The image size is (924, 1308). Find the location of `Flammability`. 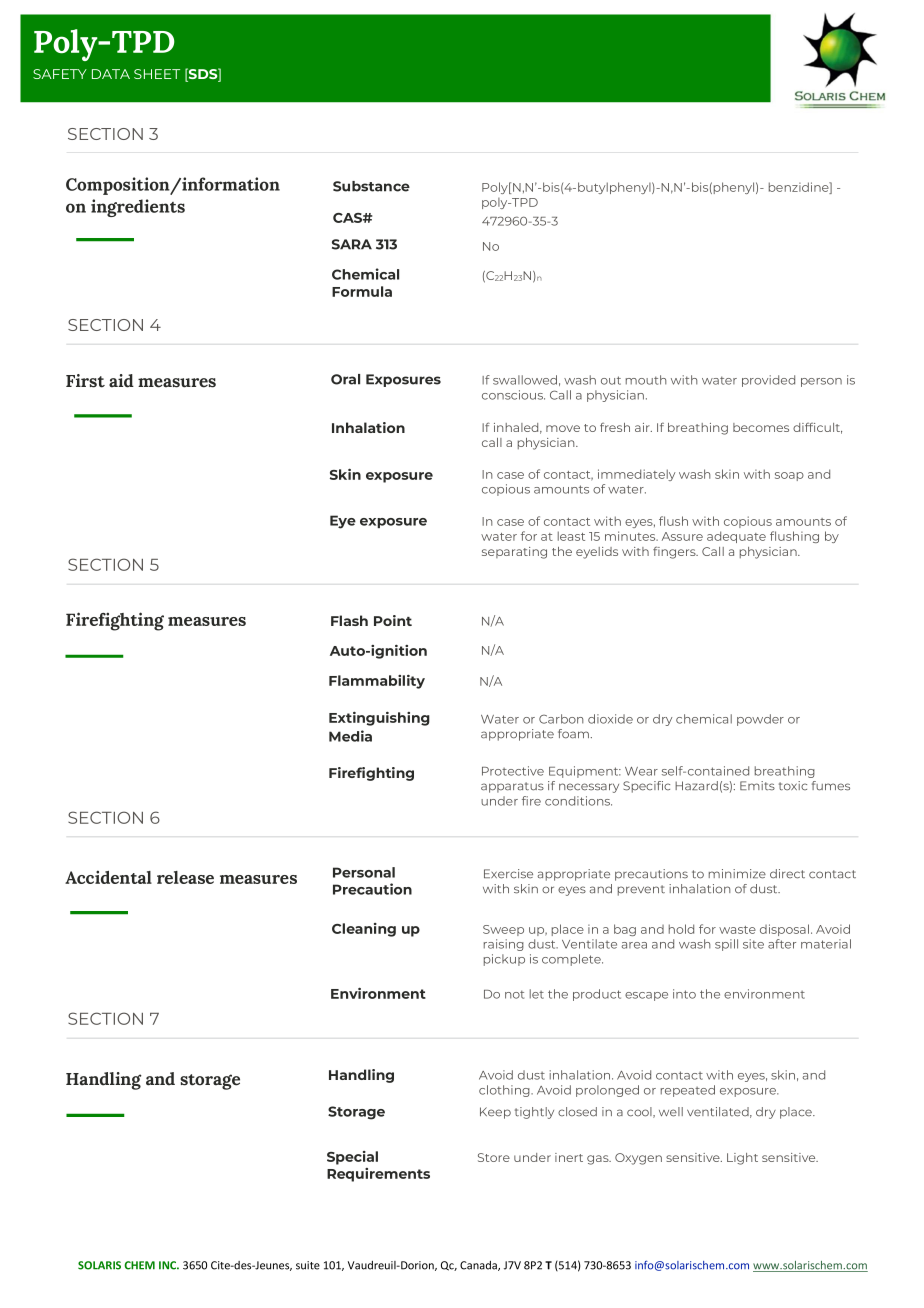

Flammability is located at coordinates (377, 681).
